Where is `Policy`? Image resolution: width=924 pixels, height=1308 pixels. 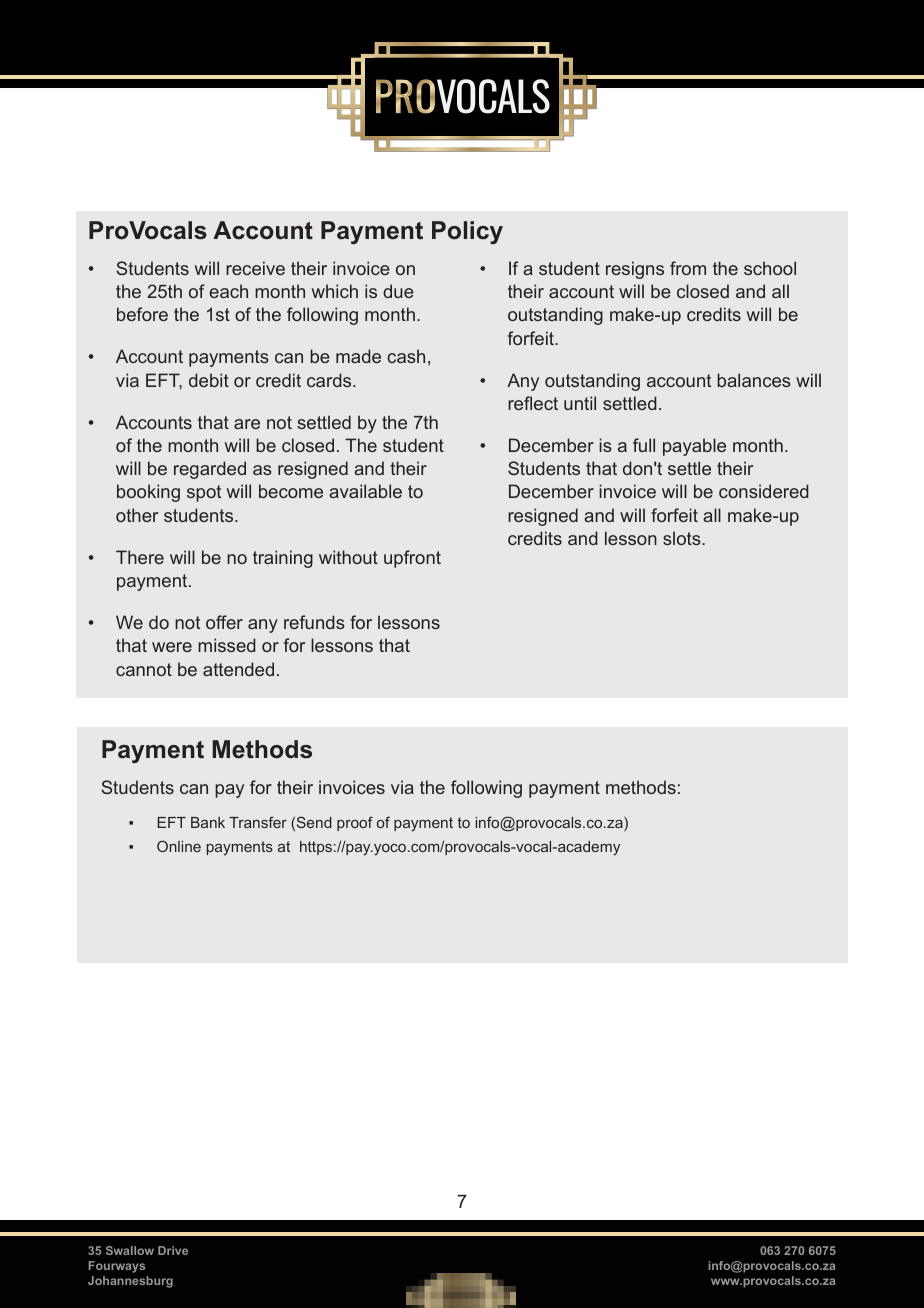 Policy is located at coordinates (467, 232).
